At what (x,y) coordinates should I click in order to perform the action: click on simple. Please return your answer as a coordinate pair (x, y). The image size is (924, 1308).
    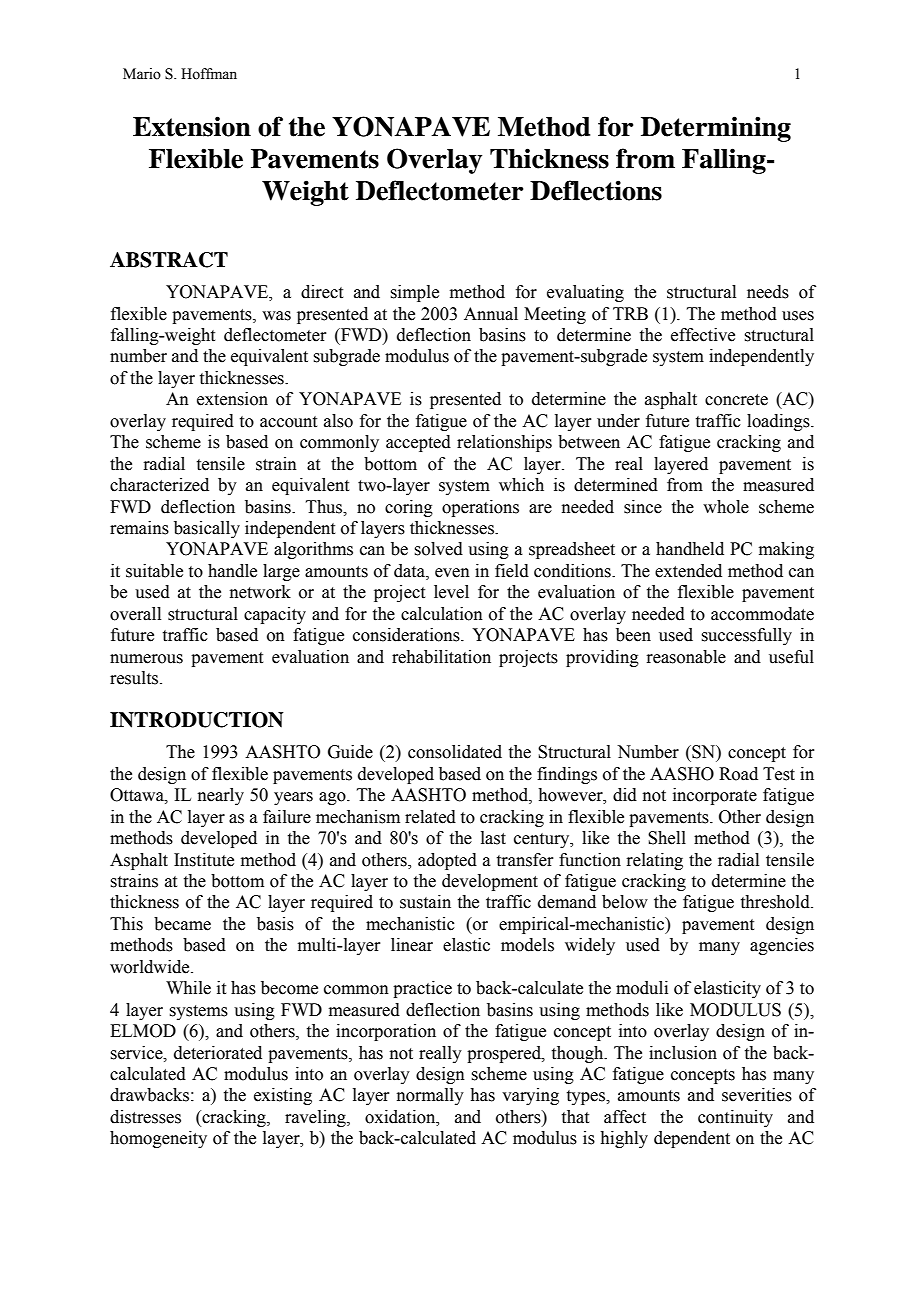
    Looking at the image, I should click on (414, 293).
